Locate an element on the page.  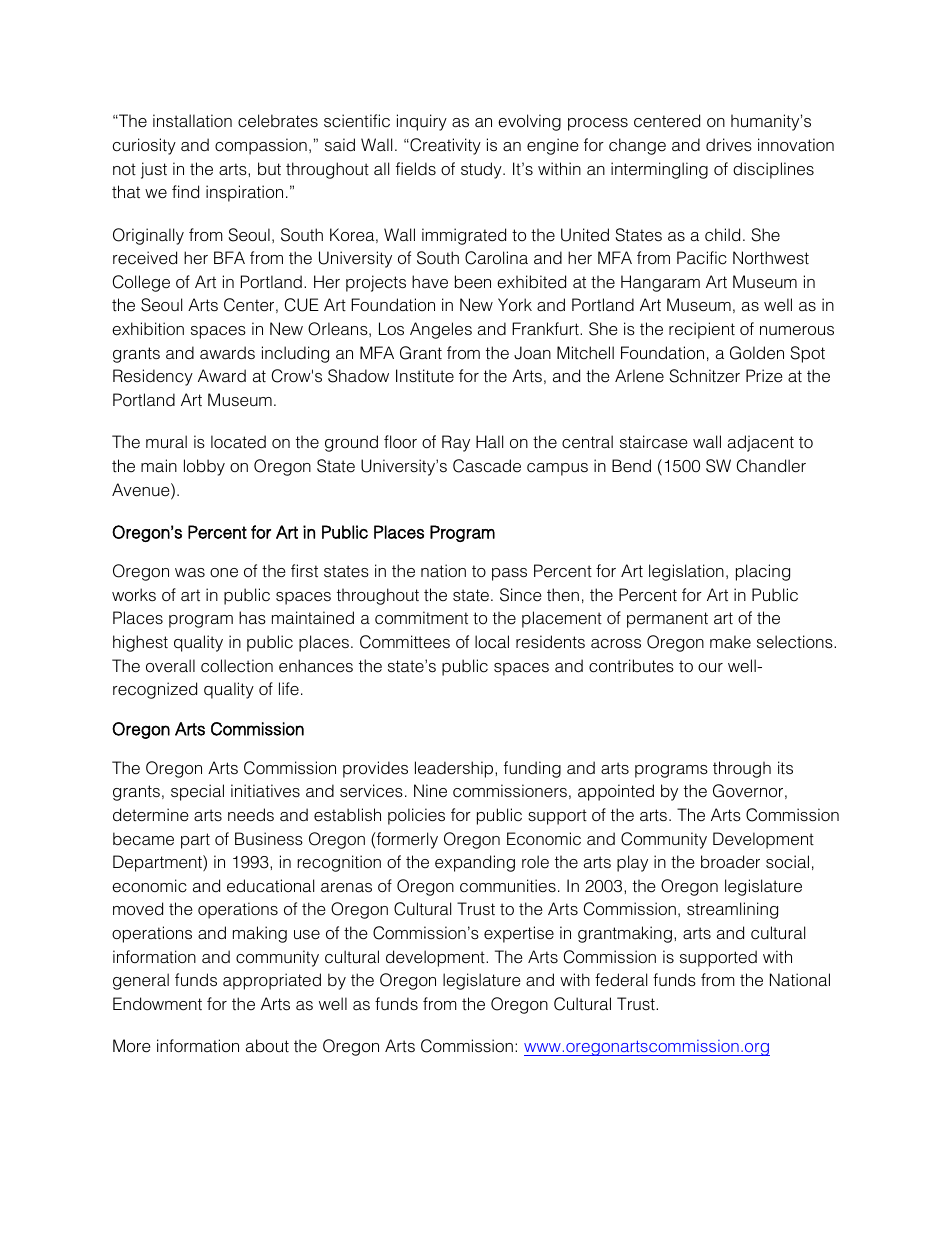
drives is located at coordinates (729, 145).
